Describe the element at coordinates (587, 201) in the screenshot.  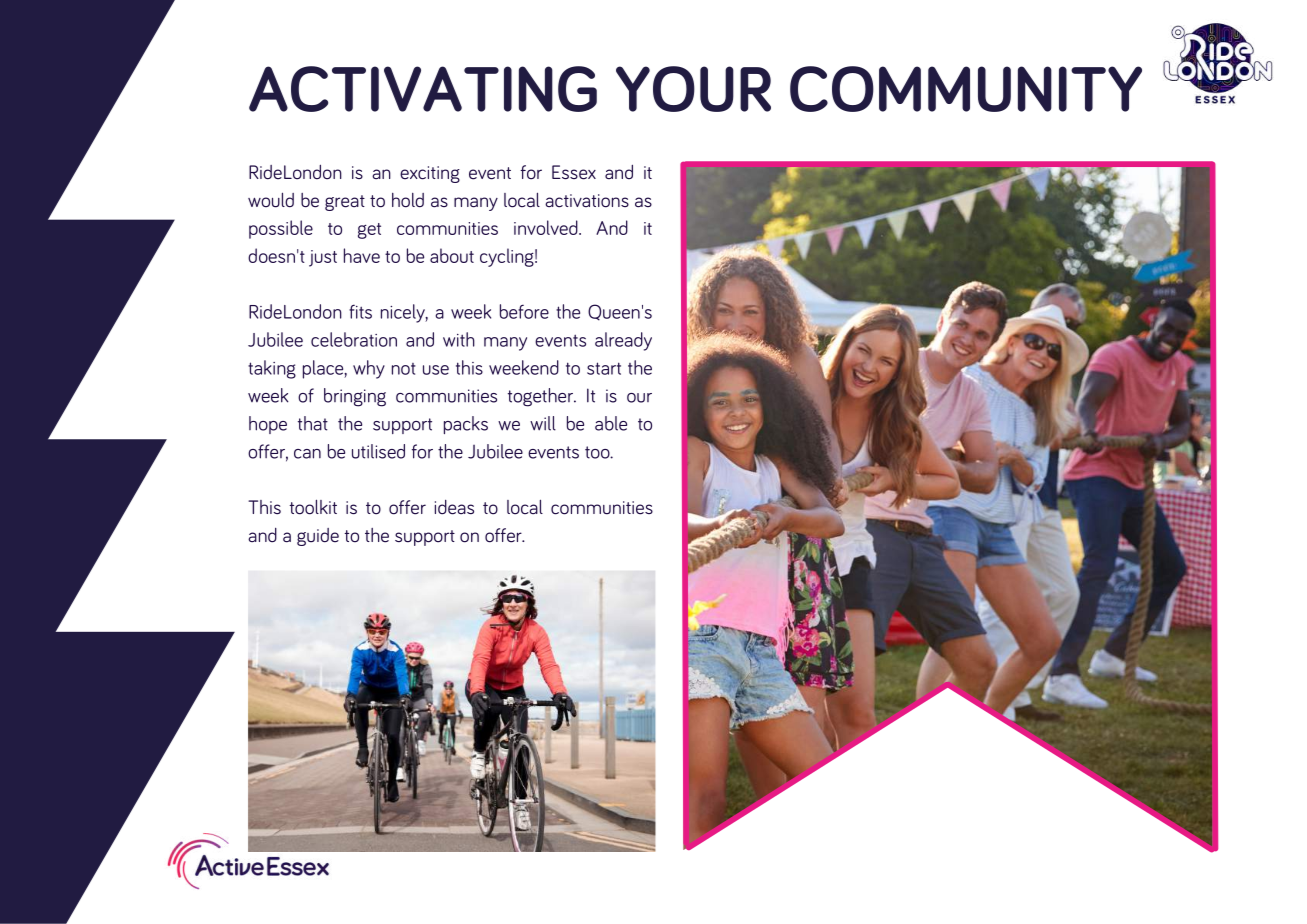
I see `activations` at that location.
